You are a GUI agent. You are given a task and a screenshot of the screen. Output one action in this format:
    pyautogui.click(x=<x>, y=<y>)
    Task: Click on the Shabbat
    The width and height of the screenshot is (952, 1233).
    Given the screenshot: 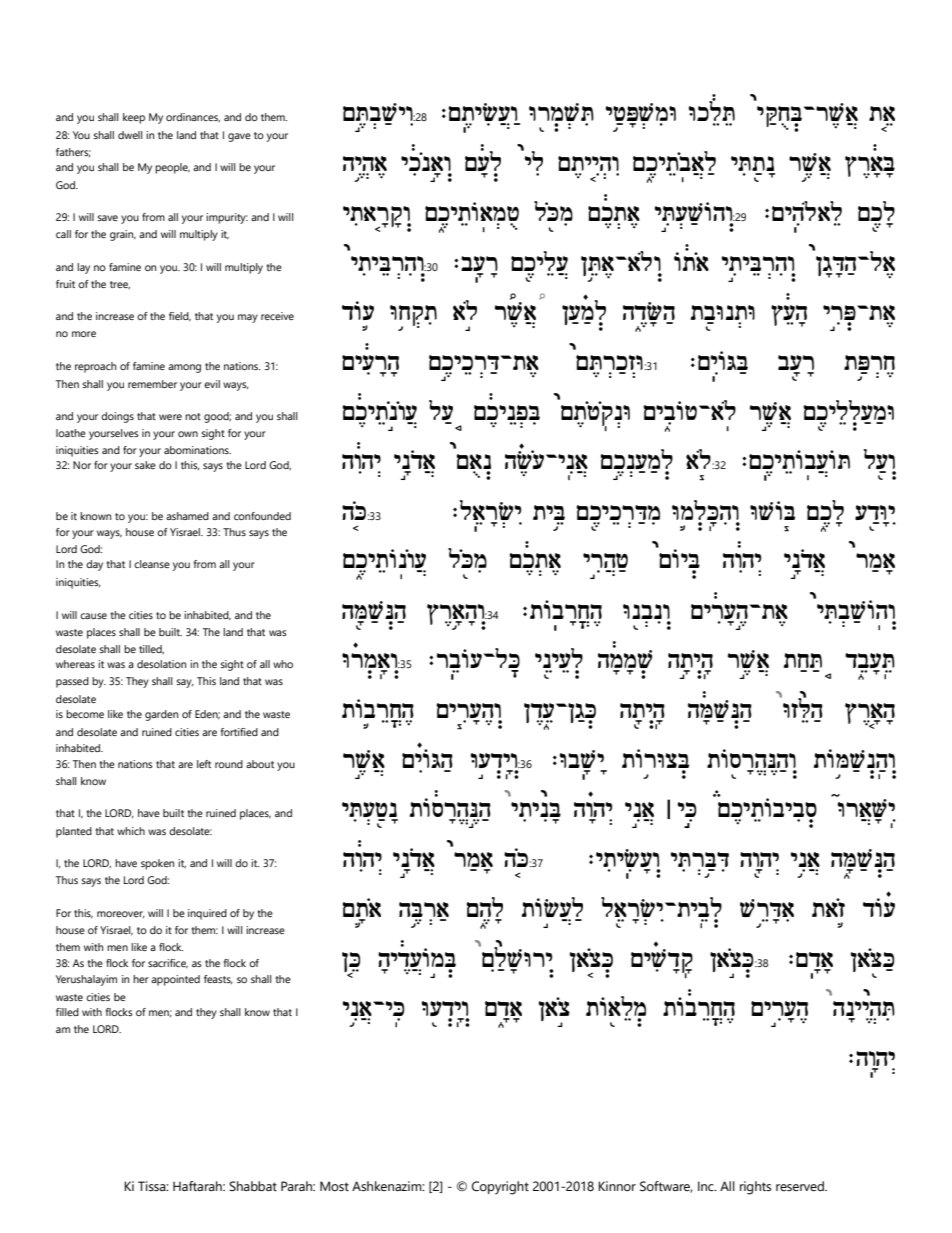 What is the action you would take?
    pyautogui.click(x=253, y=1186)
